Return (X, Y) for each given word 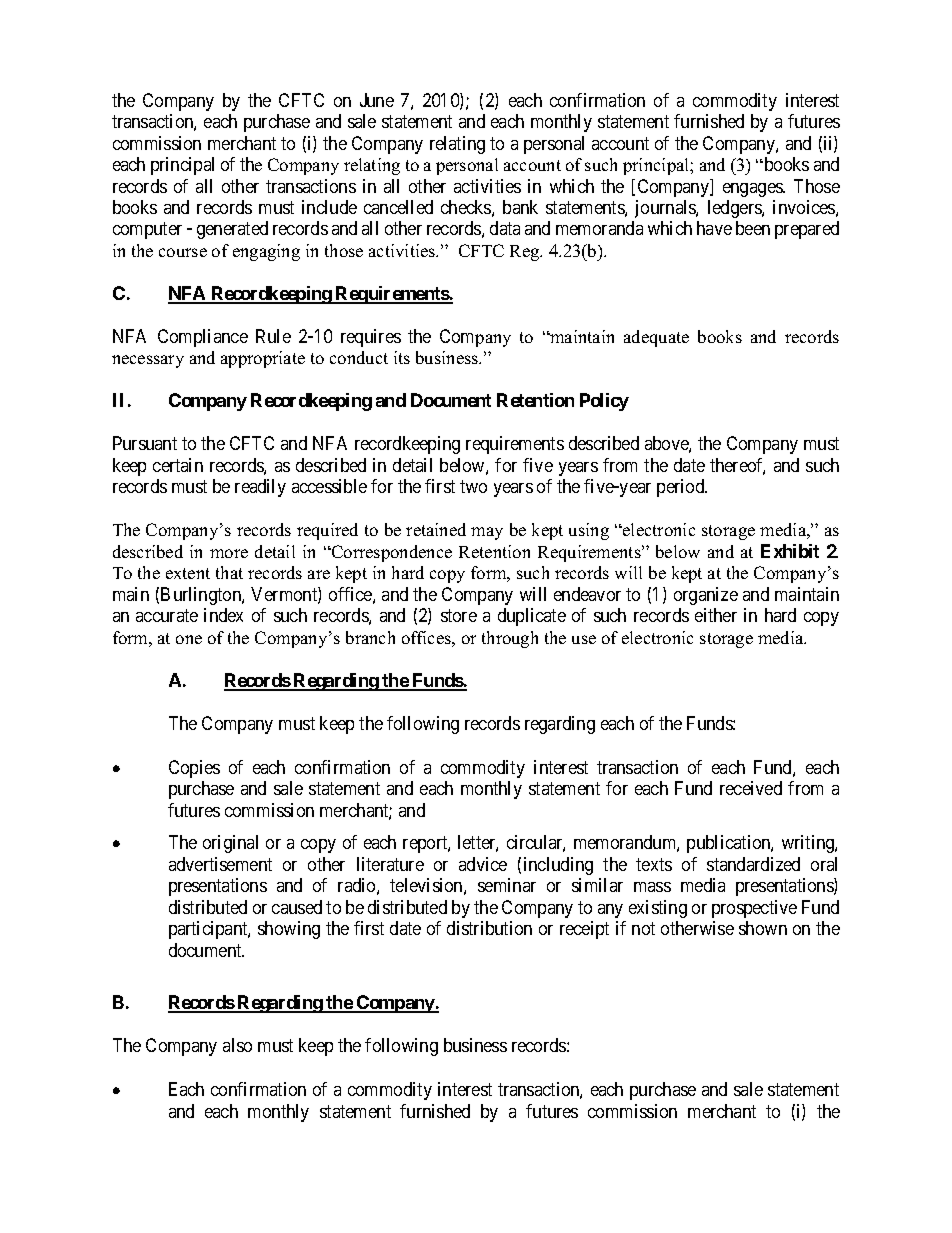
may (487, 533)
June (377, 100)
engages (753, 190)
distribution (489, 928)
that (229, 572)
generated (232, 230)
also (237, 1045)
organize (706, 596)
